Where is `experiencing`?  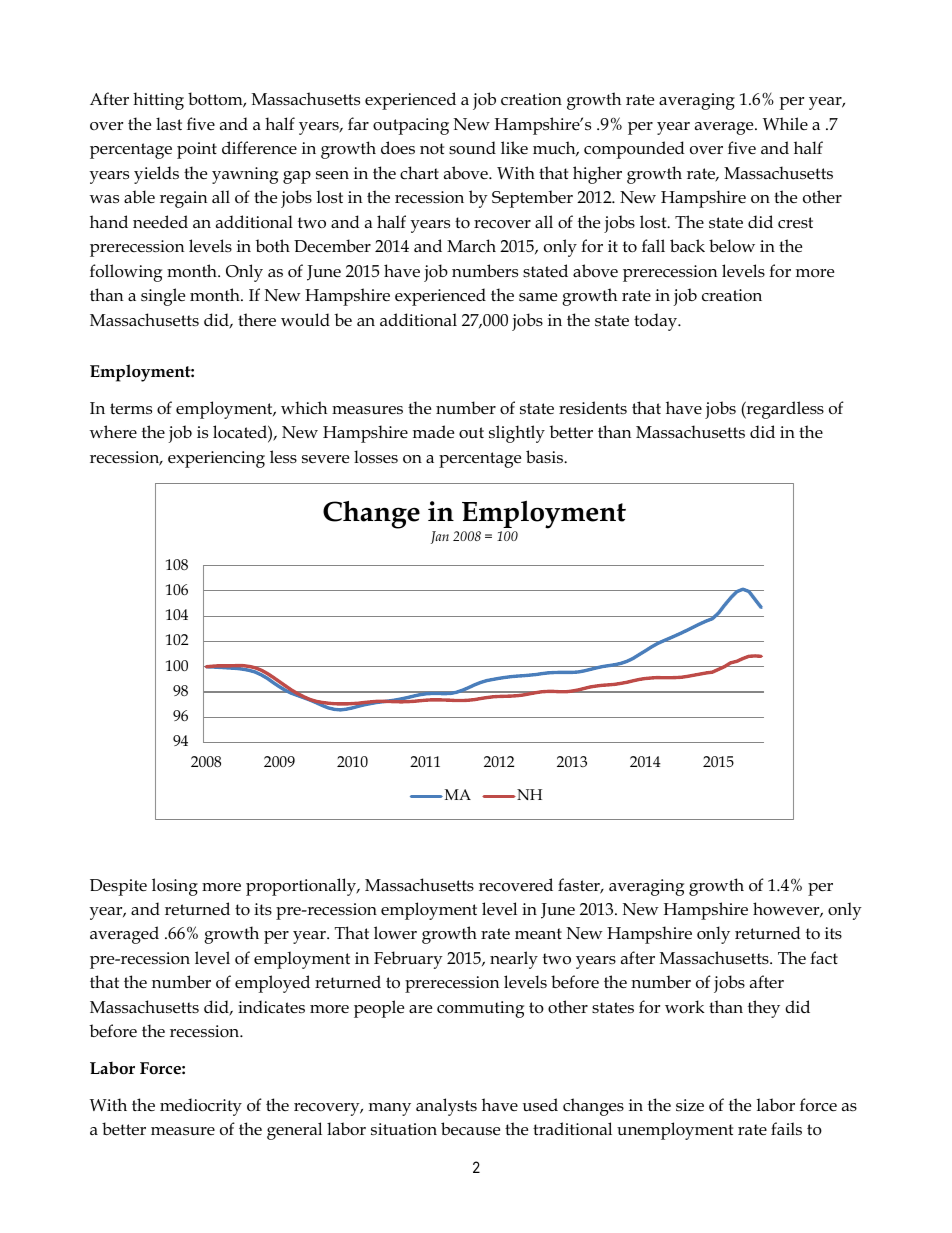 experiencing is located at coordinates (216, 459).
